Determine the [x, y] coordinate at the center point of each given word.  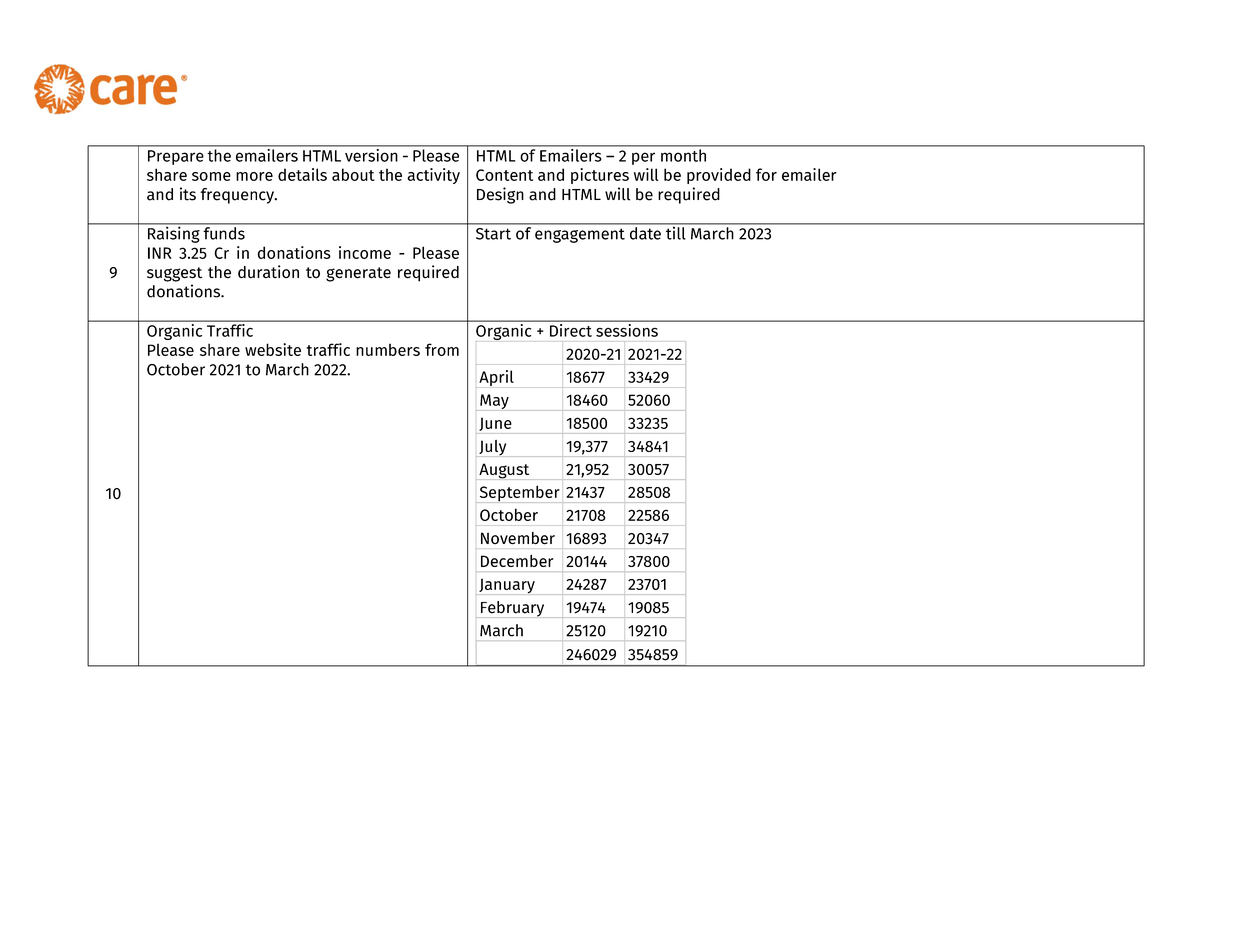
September [520, 494]
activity [433, 176]
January [507, 586]
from [442, 349]
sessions [627, 329]
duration [268, 272]
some [211, 176]
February [513, 609]
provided [719, 176]
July [493, 448]
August [505, 471]
